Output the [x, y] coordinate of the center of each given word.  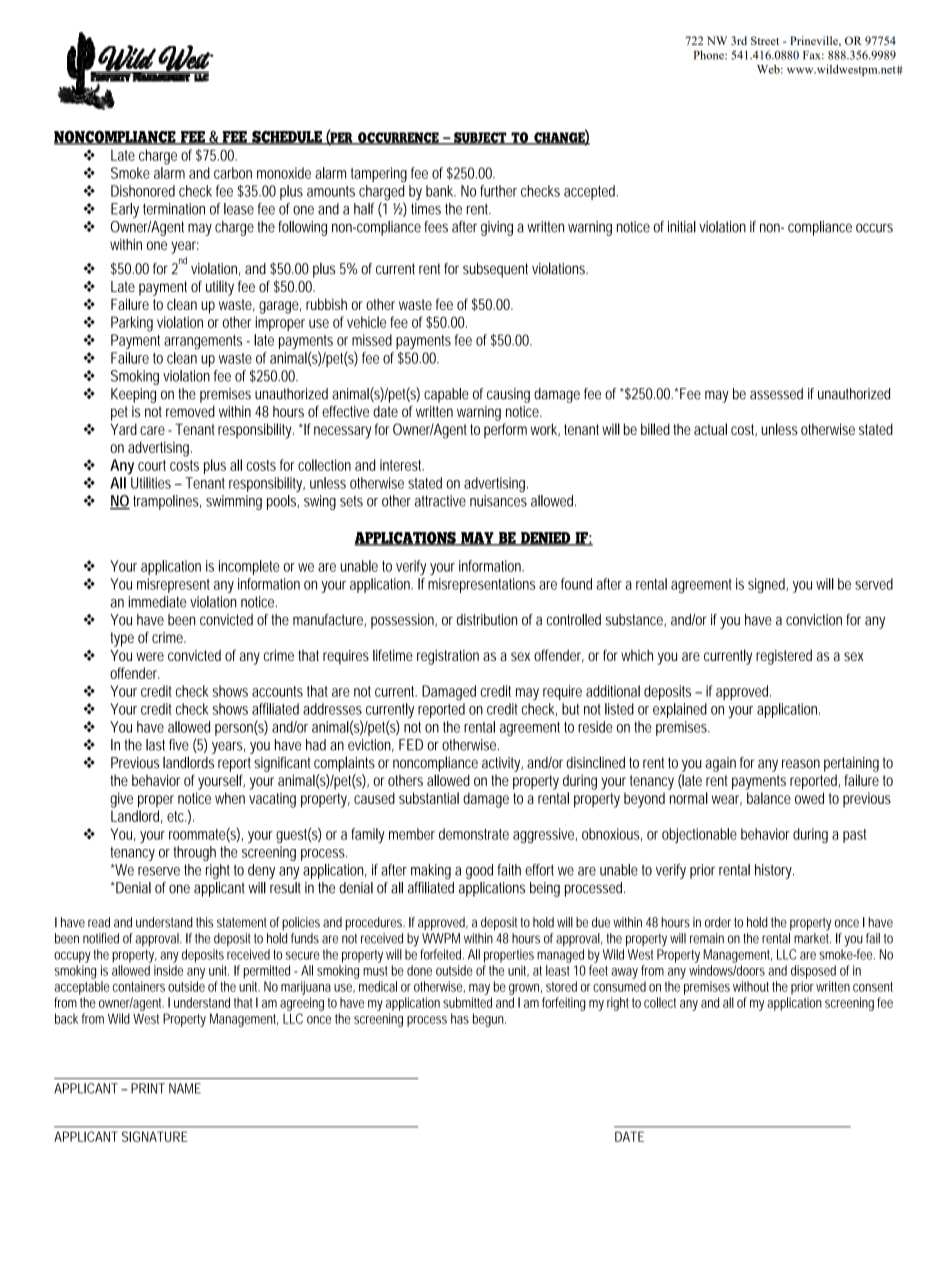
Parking [132, 324]
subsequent [495, 270]
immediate [157, 602]
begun [489, 1020]
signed [768, 585]
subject [480, 138]
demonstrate [474, 834]
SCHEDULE [287, 138]
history [774, 871]
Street [765, 40]
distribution [487, 620]
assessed [776, 394]
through [194, 853]
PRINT [148, 1088]
